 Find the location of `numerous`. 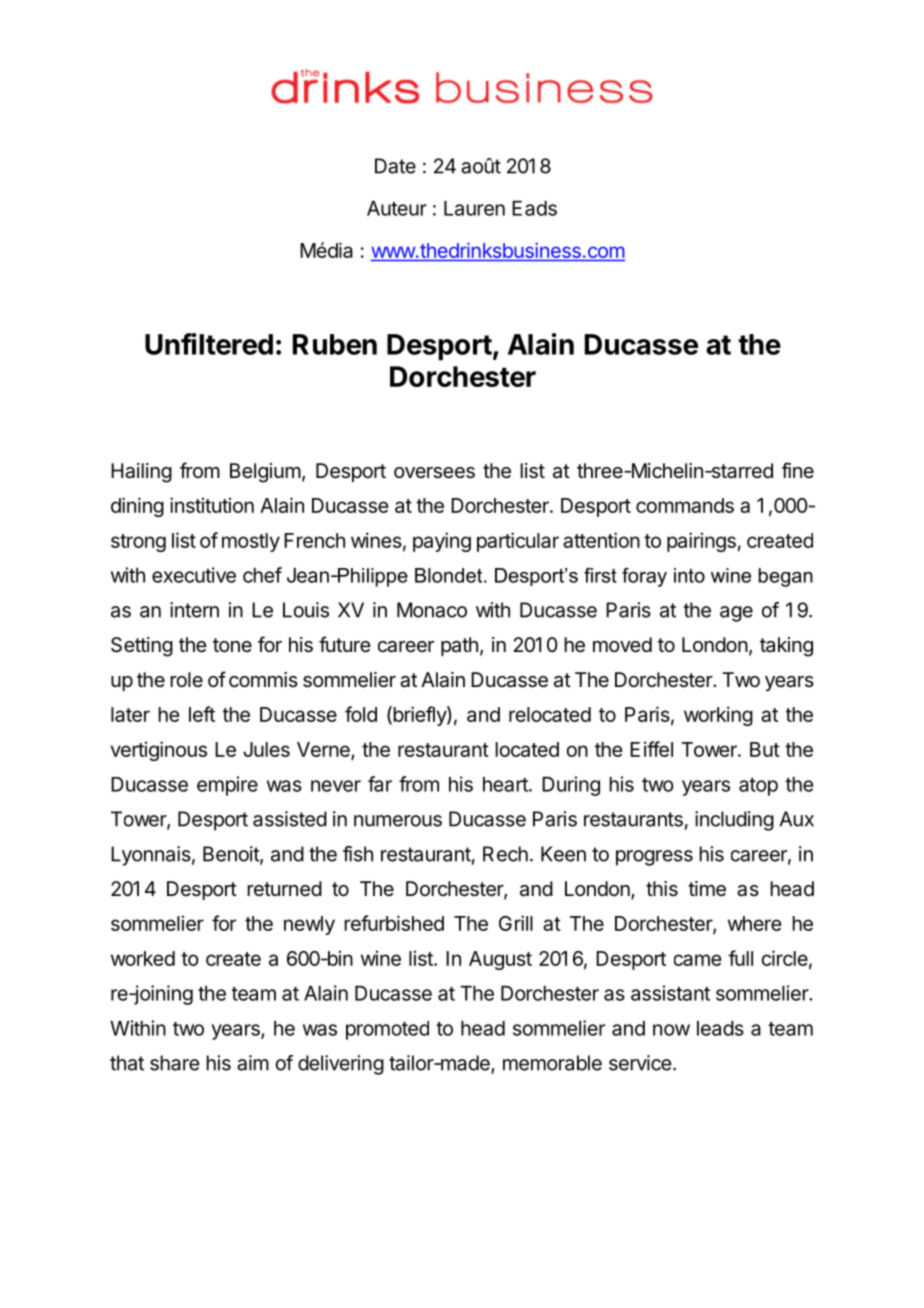

numerous is located at coordinates (398, 821).
